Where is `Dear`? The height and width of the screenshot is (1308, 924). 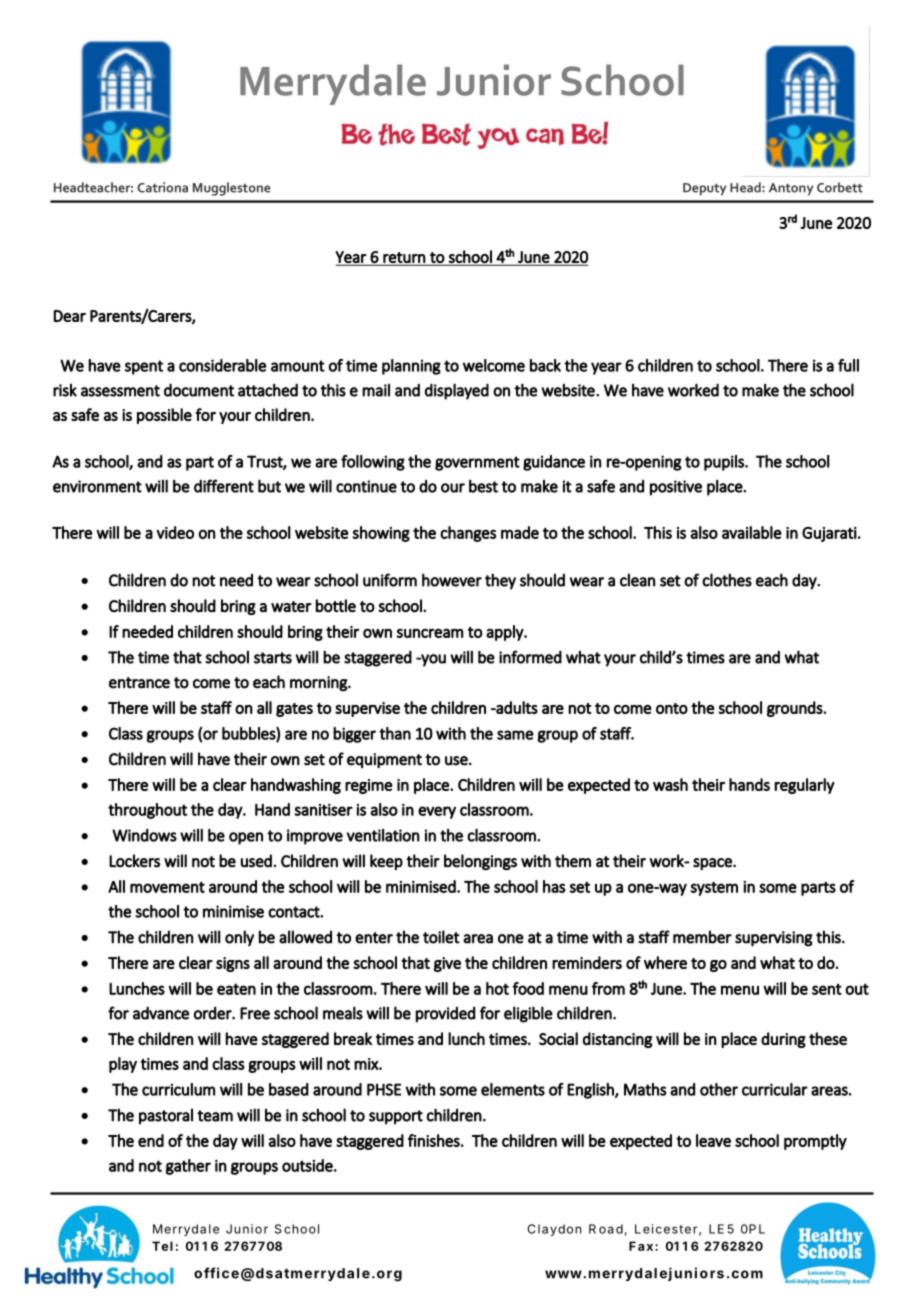
Dear is located at coordinates (69, 316).
